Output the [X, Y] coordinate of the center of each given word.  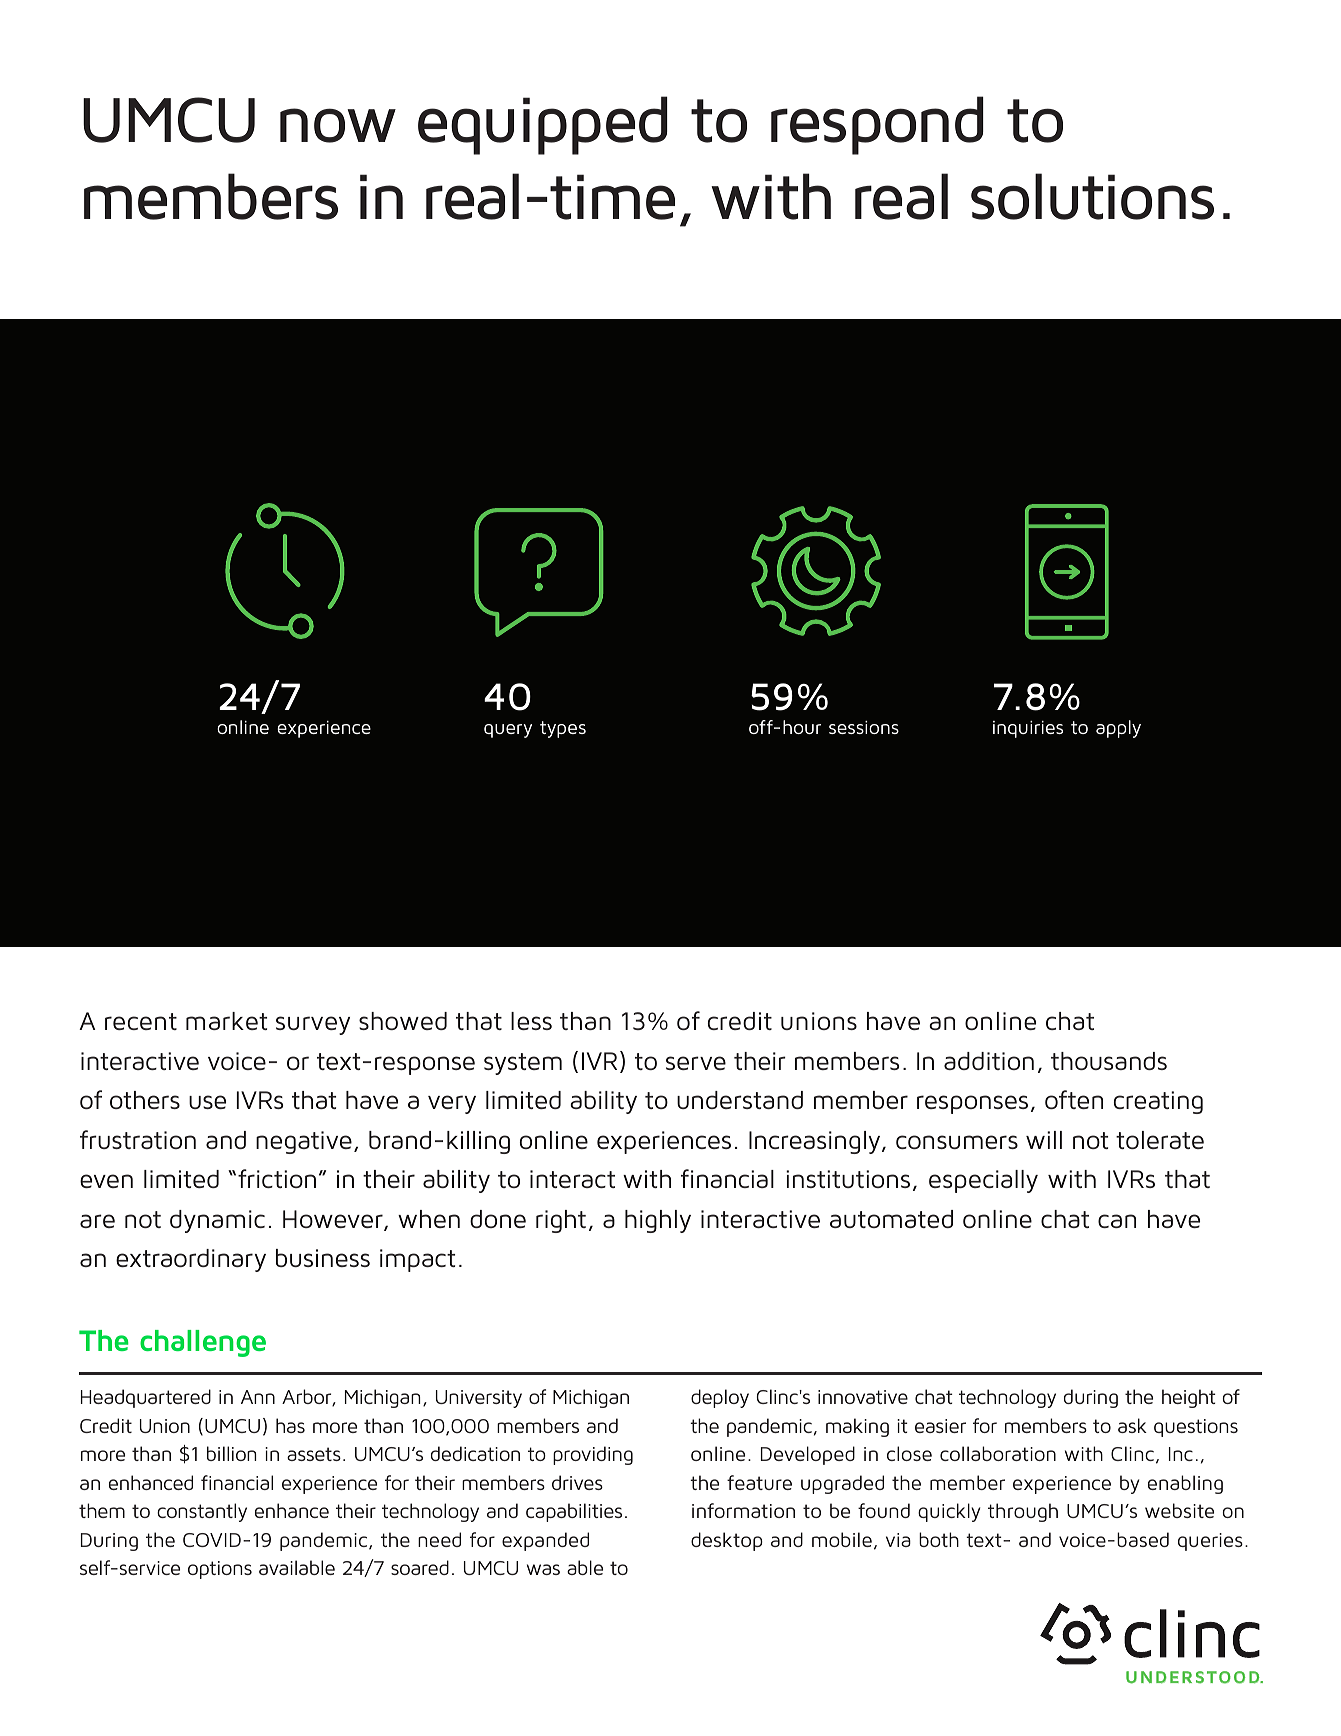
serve [696, 1063]
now [338, 125]
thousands [1109, 1061]
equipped [543, 125]
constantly [202, 1512]
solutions [1092, 196]
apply [1118, 729]
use [207, 1102]
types [563, 729]
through [1023, 1512]
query [508, 731]
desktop [727, 1541]
